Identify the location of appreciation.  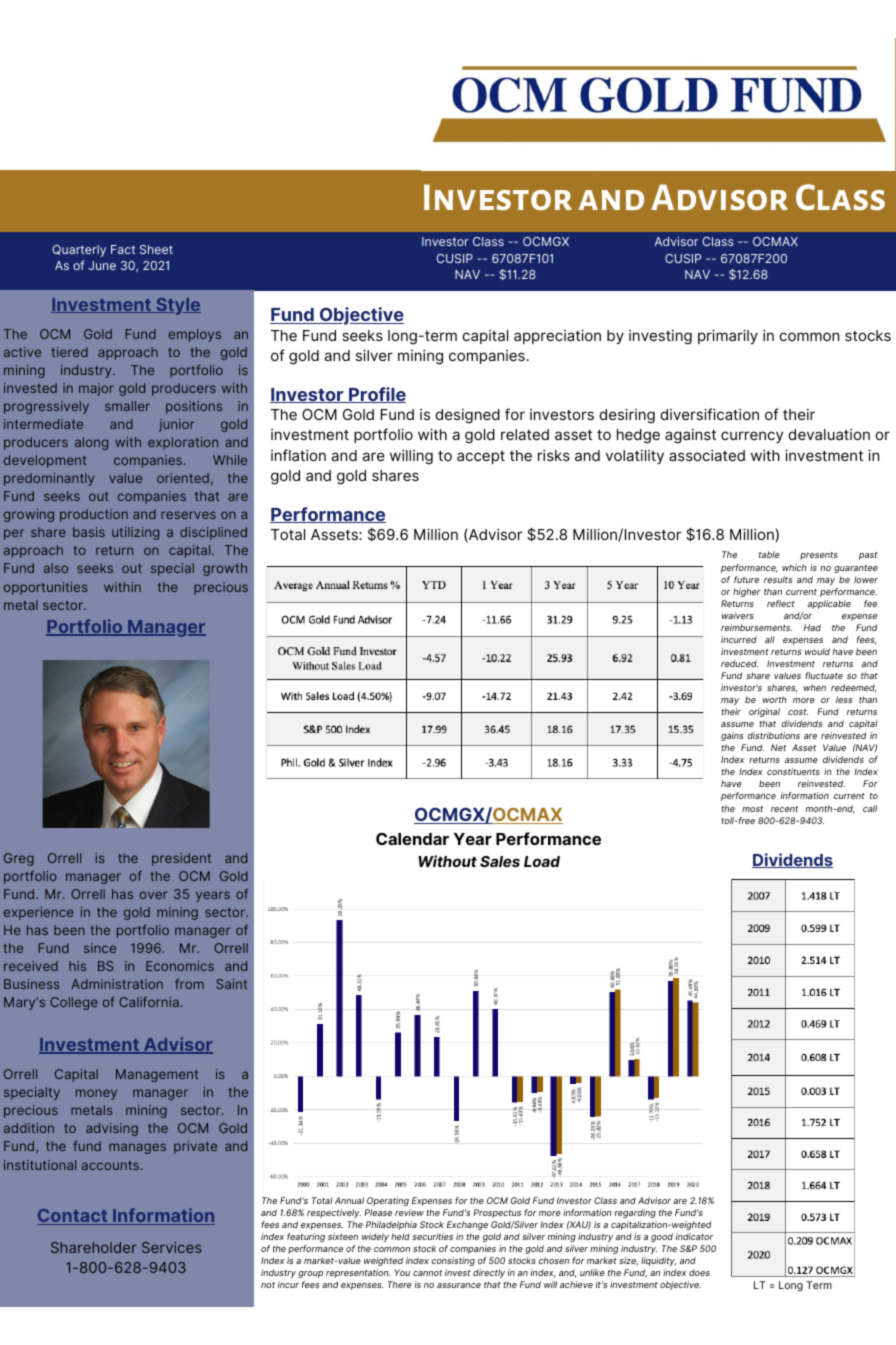
(557, 336).
